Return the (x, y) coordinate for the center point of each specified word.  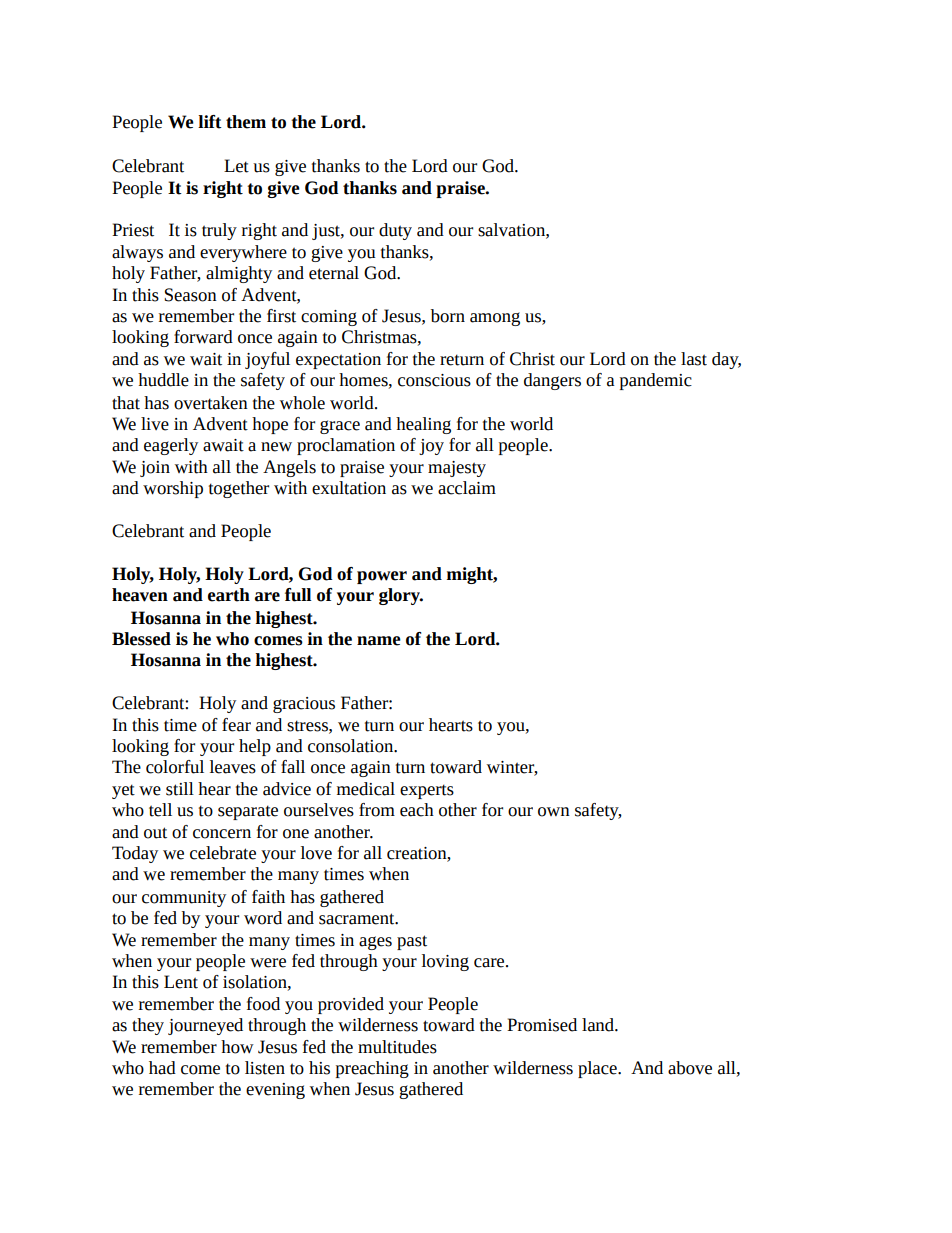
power (382, 577)
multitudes (397, 1047)
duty (395, 231)
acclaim (467, 488)
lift (210, 122)
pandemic (656, 381)
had (162, 1068)
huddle (163, 380)
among (495, 319)
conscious (434, 380)
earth (229, 595)
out (155, 833)
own (554, 812)
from (377, 810)
